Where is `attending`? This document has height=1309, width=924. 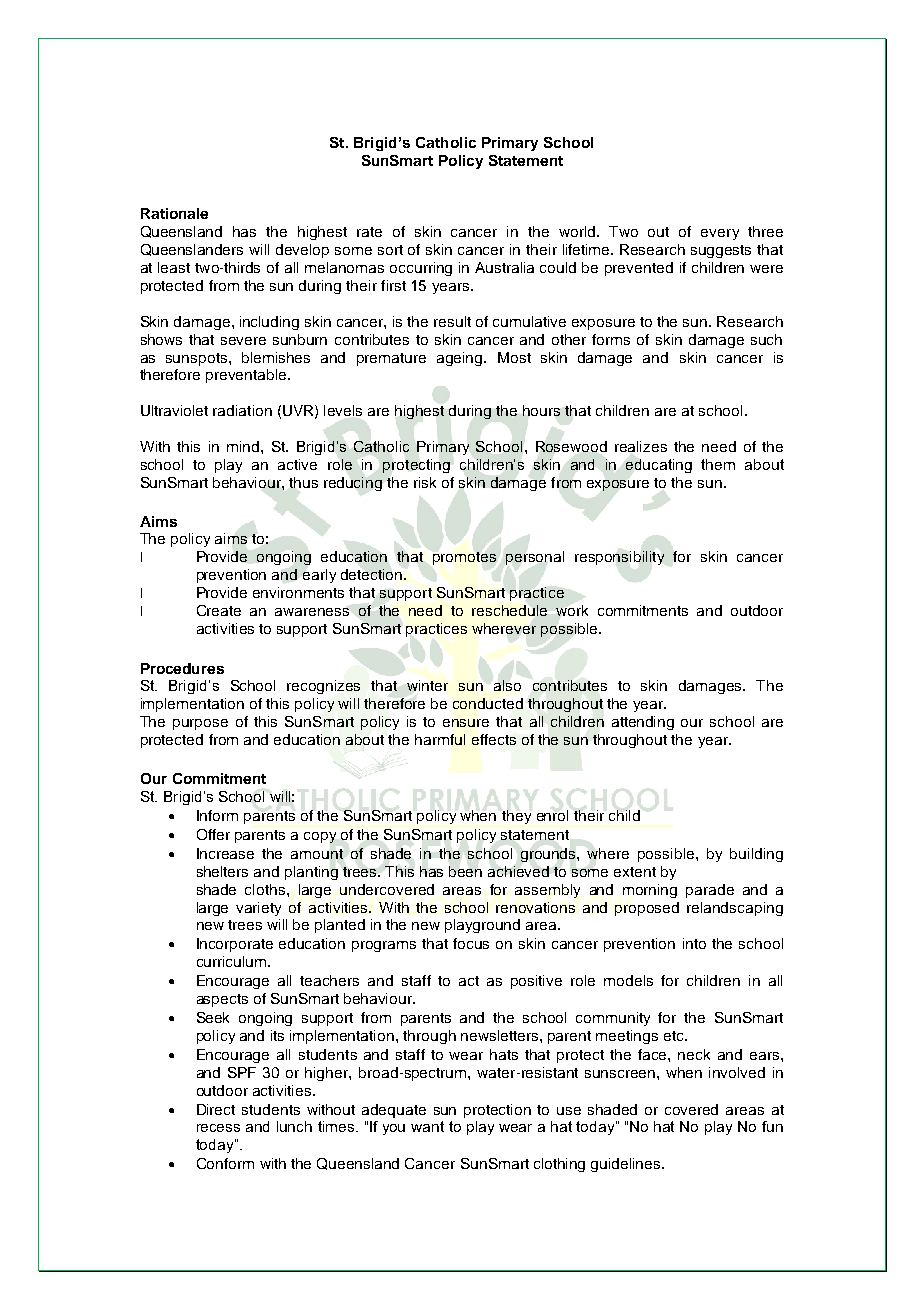
attending is located at coordinates (643, 723).
